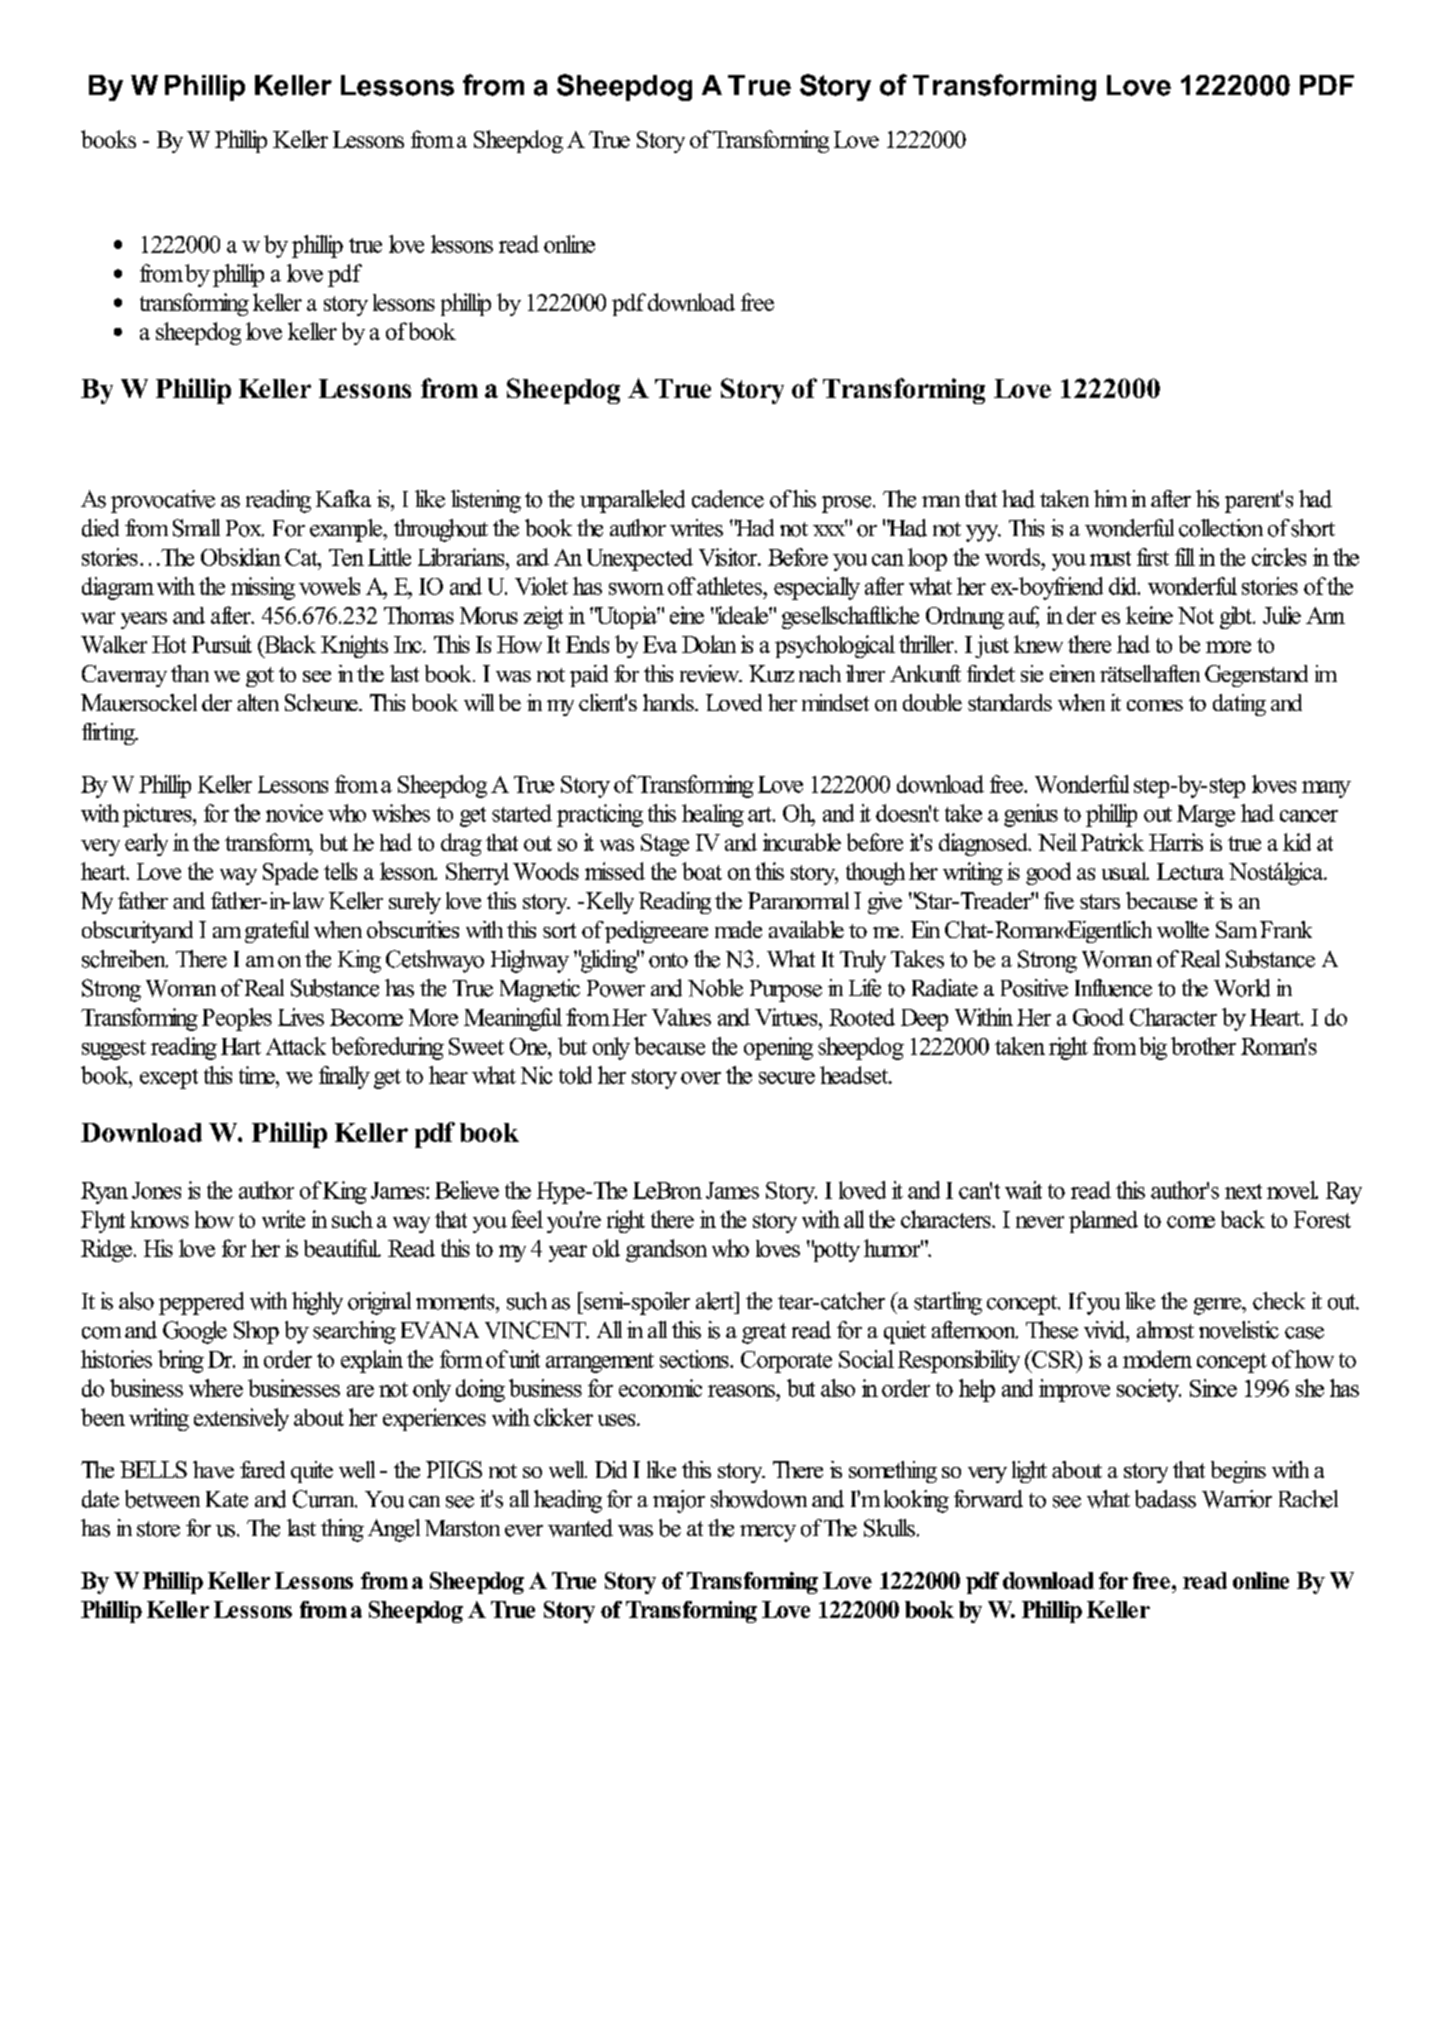 The height and width of the page is (2042, 1443). What do you see at coordinates (125, 959) in the page?
I see `schreiben` at bounding box center [125, 959].
